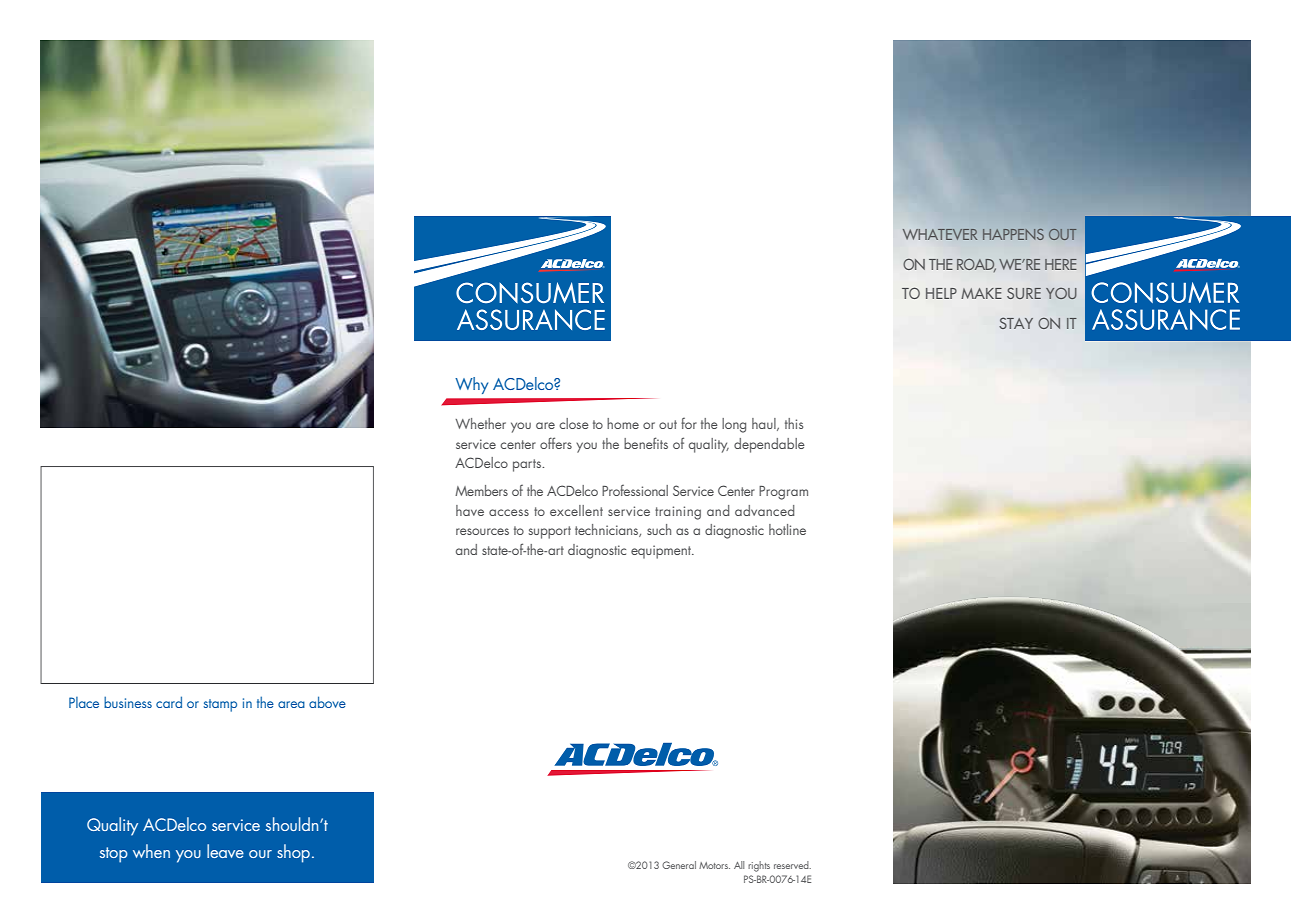 The image size is (1291, 924). What do you see at coordinates (225, 851) in the image?
I see `leave` at bounding box center [225, 851].
